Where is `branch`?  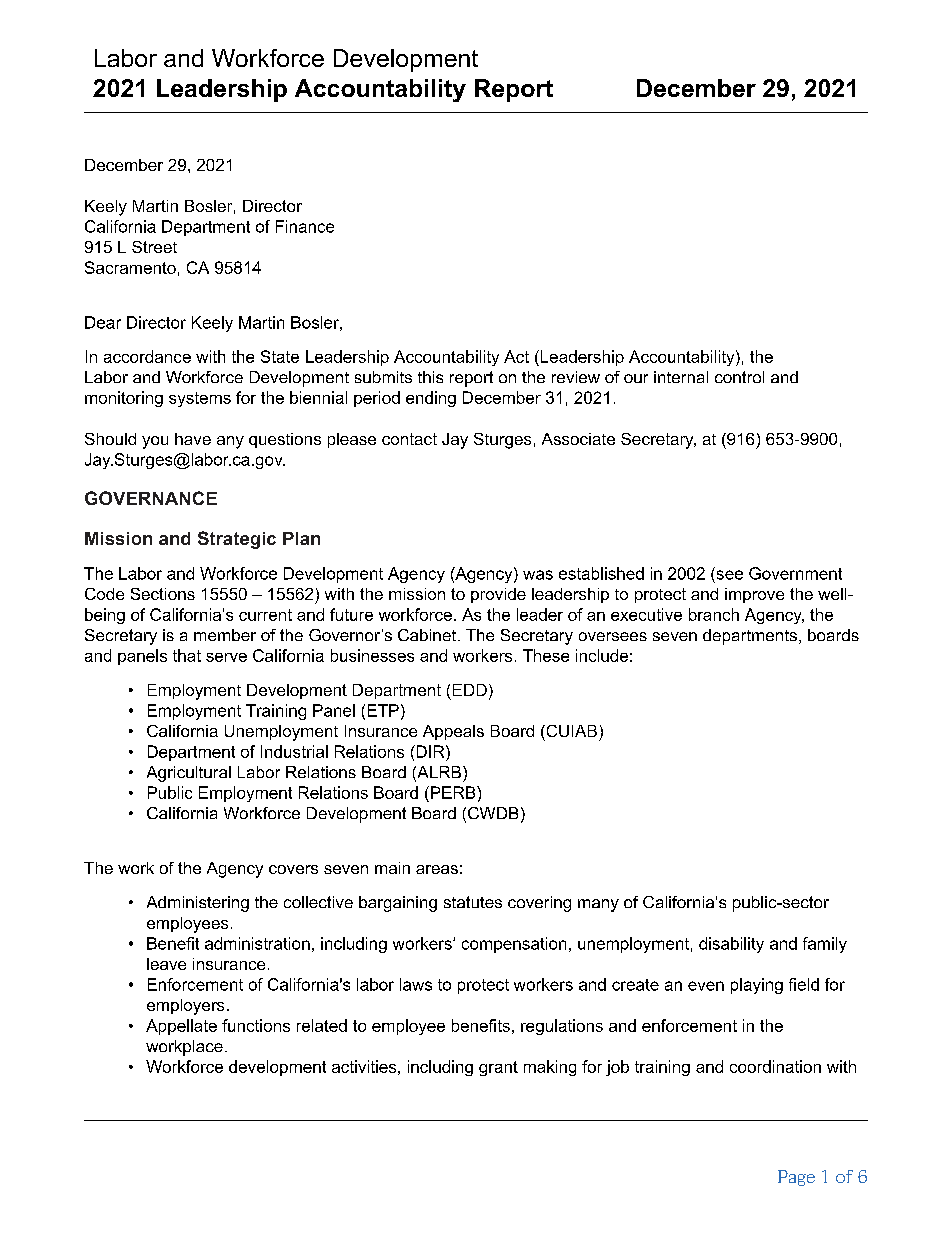 branch is located at coordinates (714, 614).
